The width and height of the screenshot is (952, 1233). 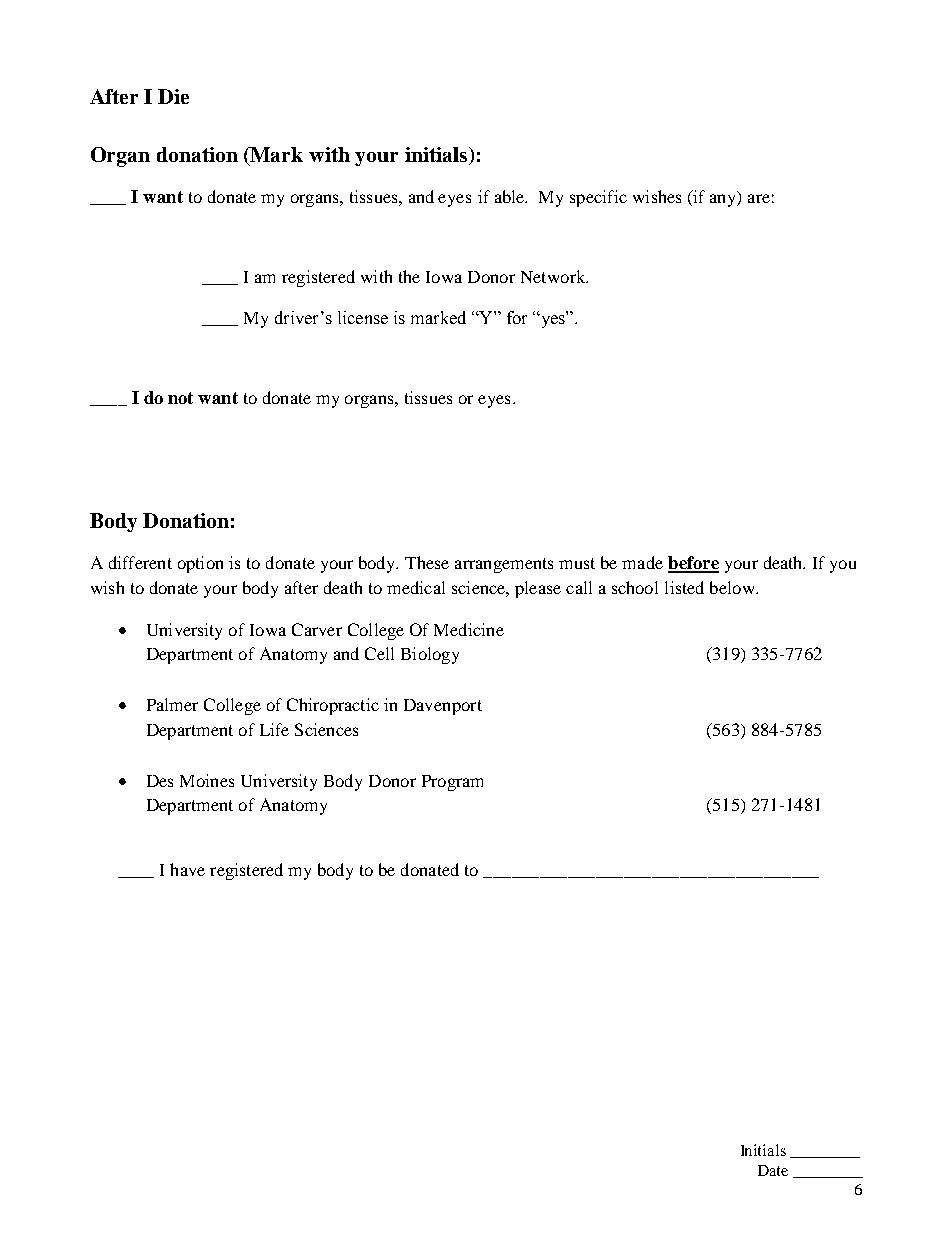 I want to click on are, so click(x=759, y=198).
